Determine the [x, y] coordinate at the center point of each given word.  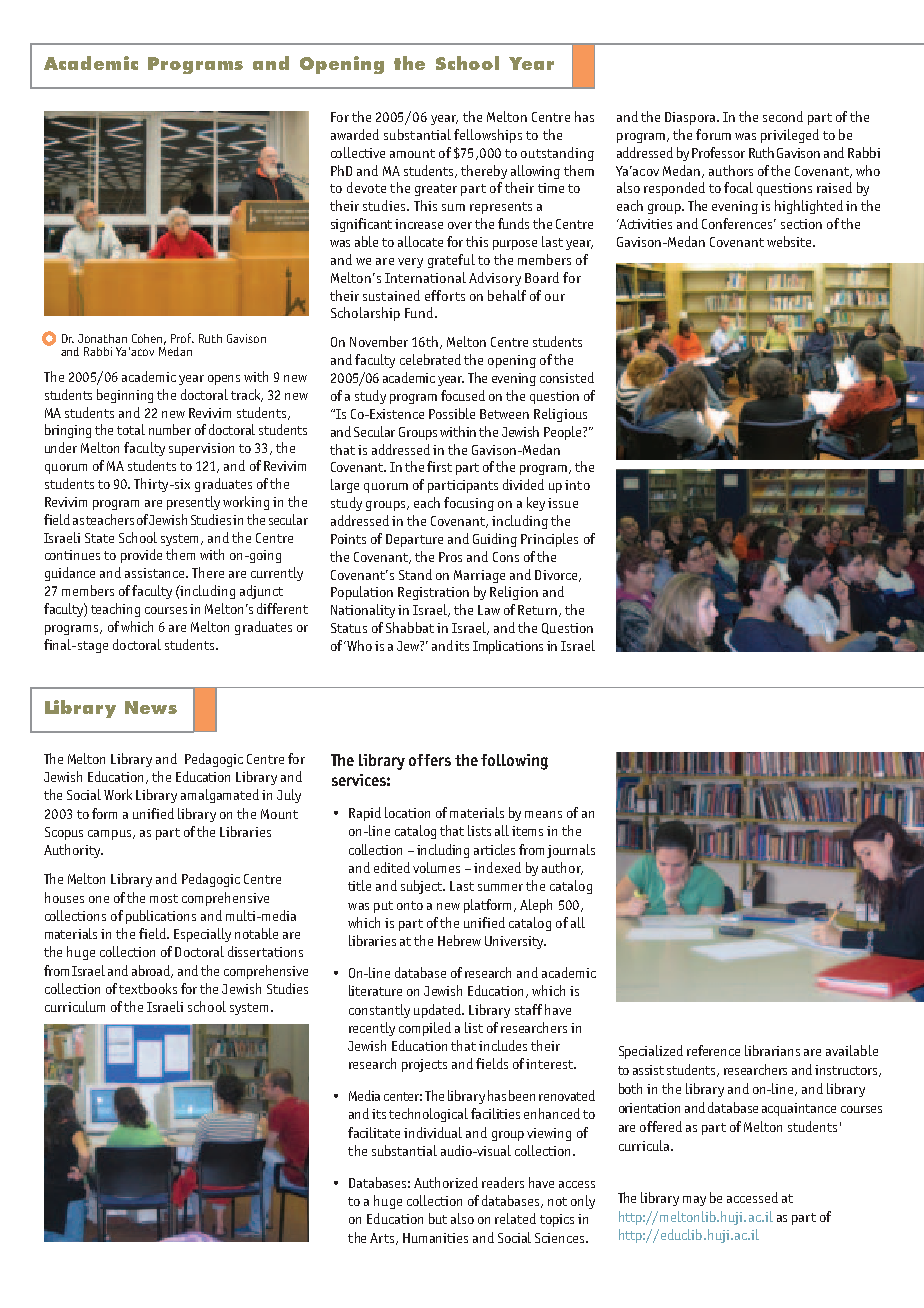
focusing [469, 504]
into [577, 485]
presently [193, 503]
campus [111, 835]
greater [436, 190]
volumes [436, 867]
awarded [355, 134]
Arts [383, 1239]
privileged [790, 136]
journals [571, 851]
